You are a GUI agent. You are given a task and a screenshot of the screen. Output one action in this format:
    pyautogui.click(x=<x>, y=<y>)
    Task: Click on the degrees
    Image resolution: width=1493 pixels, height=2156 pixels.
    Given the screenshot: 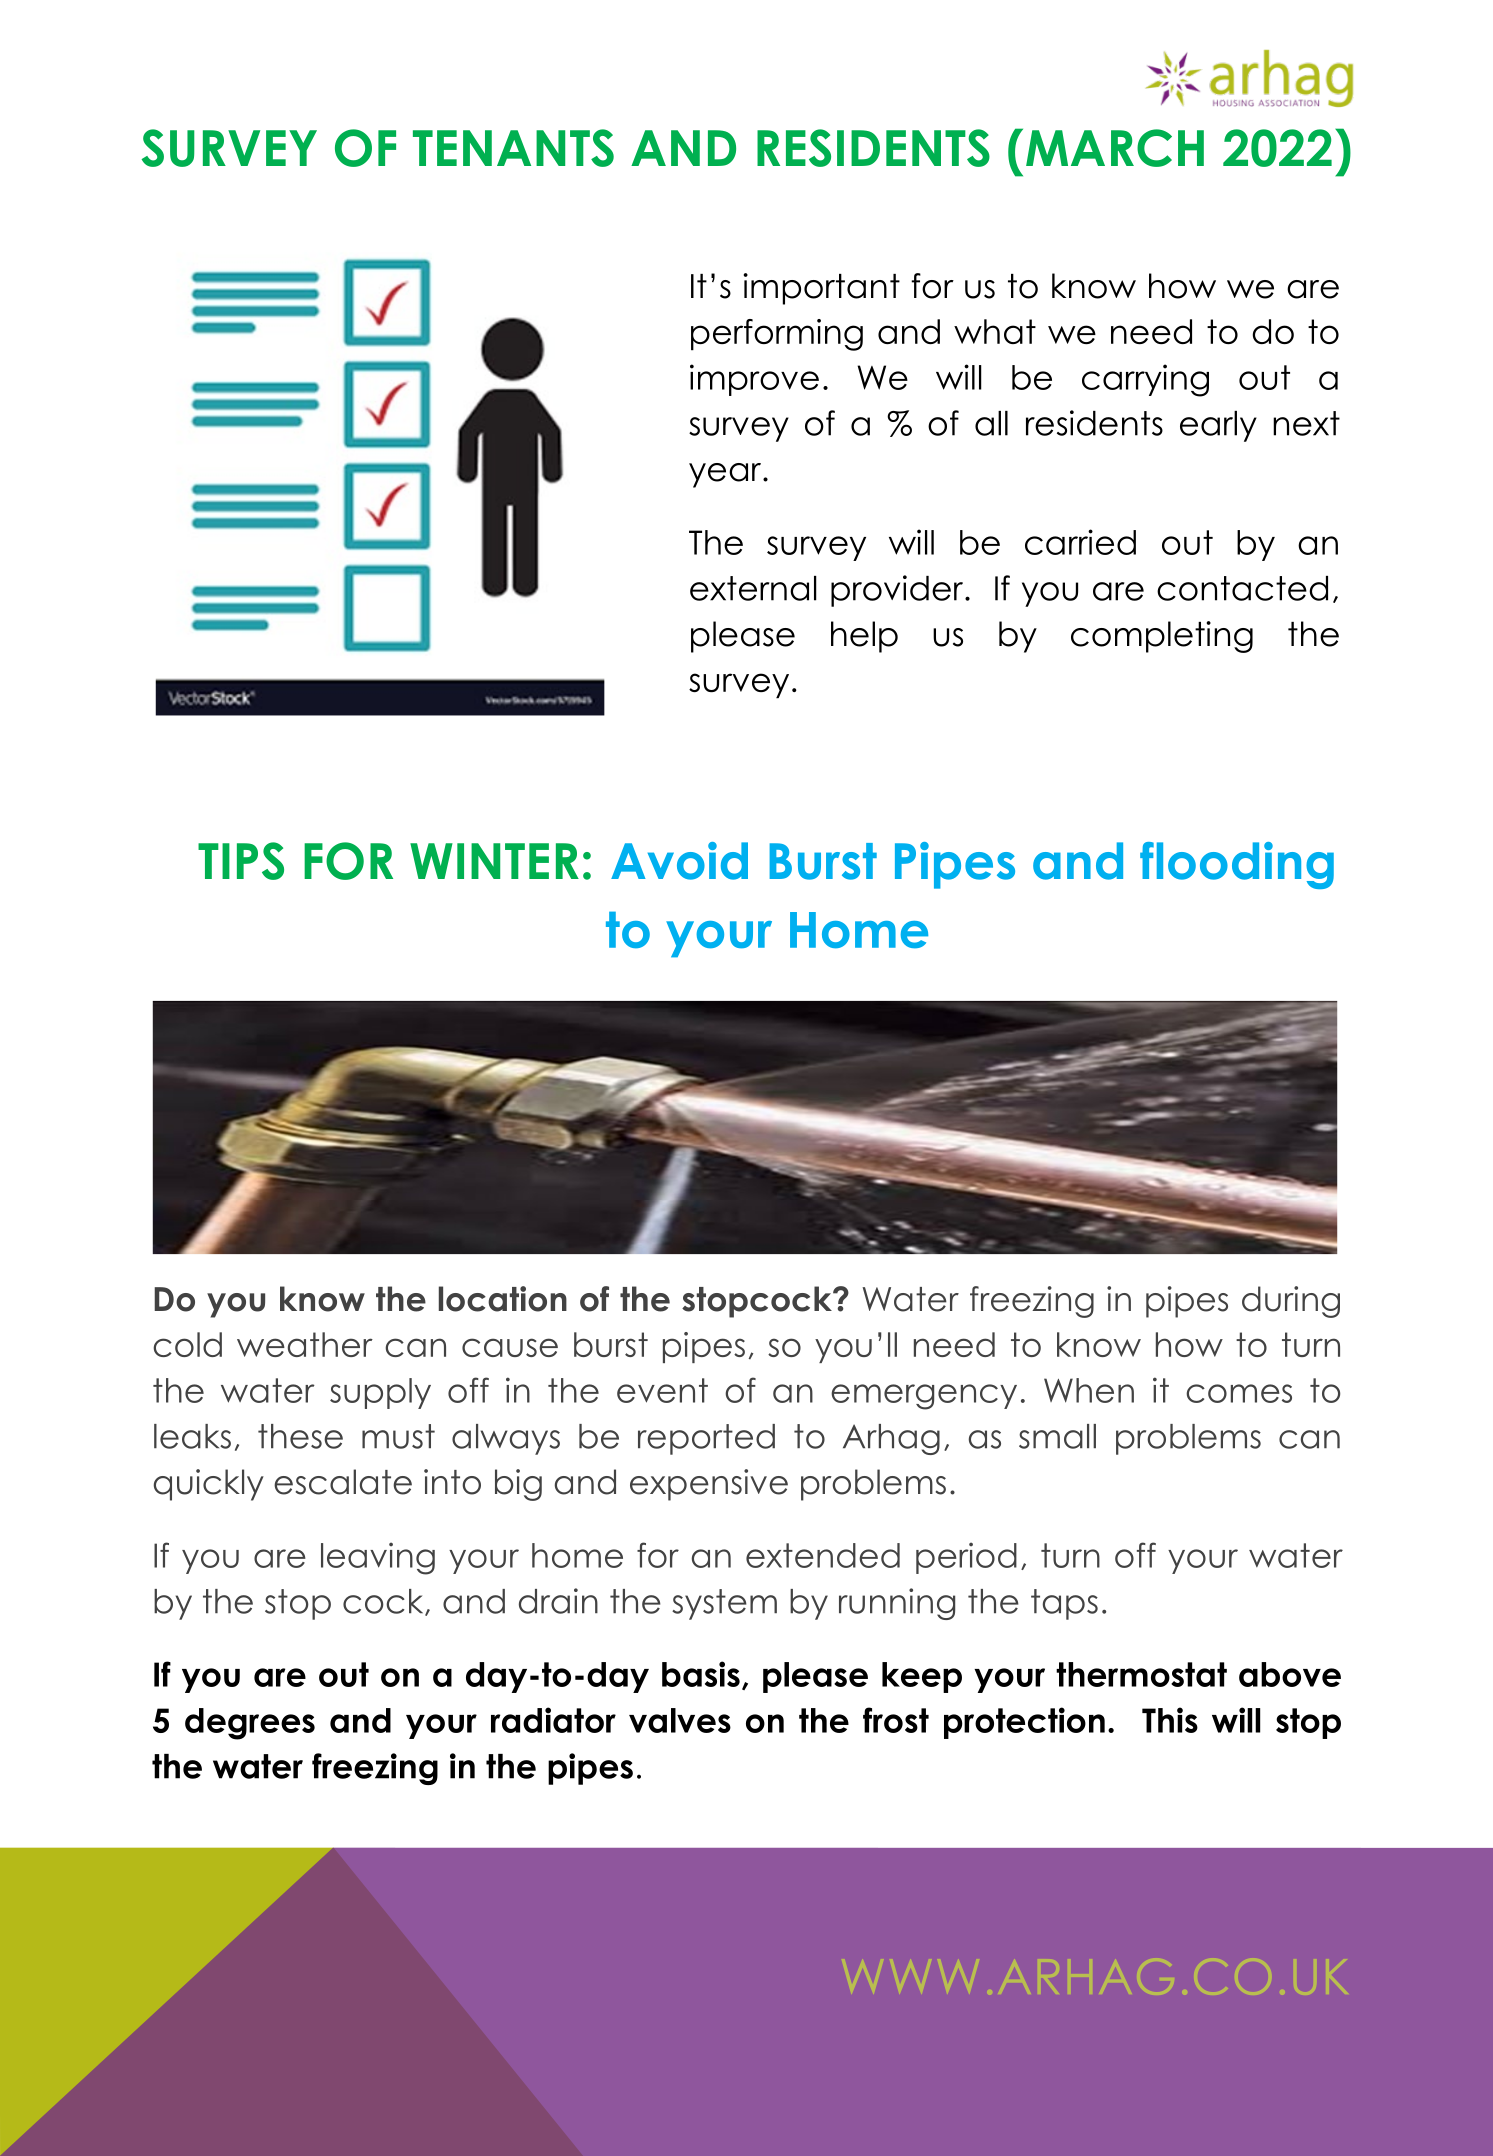 What is the action you would take?
    pyautogui.click(x=250, y=1724)
